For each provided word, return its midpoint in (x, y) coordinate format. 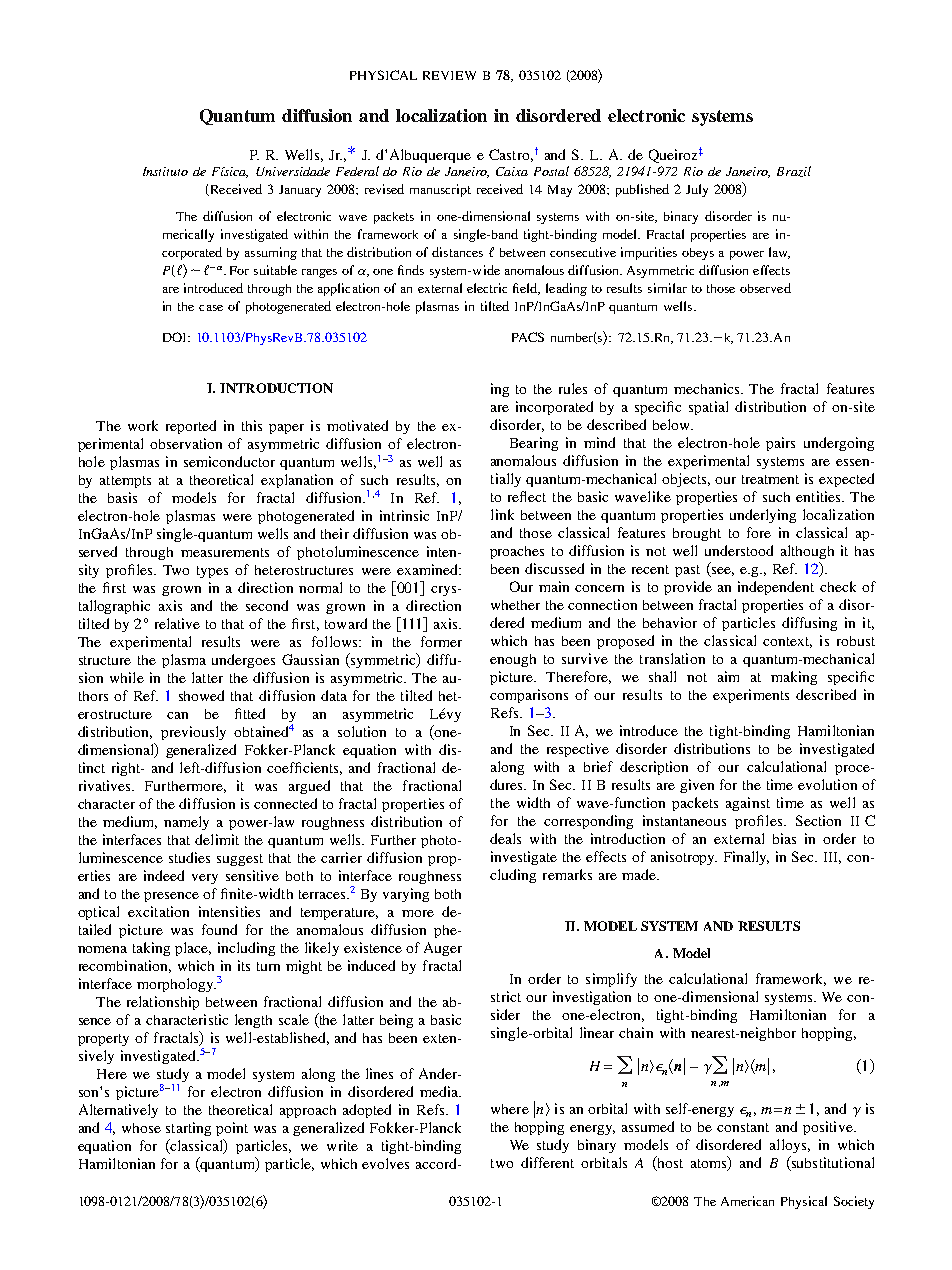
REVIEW (449, 75)
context (787, 642)
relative (177, 623)
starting (188, 1129)
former (441, 641)
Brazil (794, 171)
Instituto (165, 171)
